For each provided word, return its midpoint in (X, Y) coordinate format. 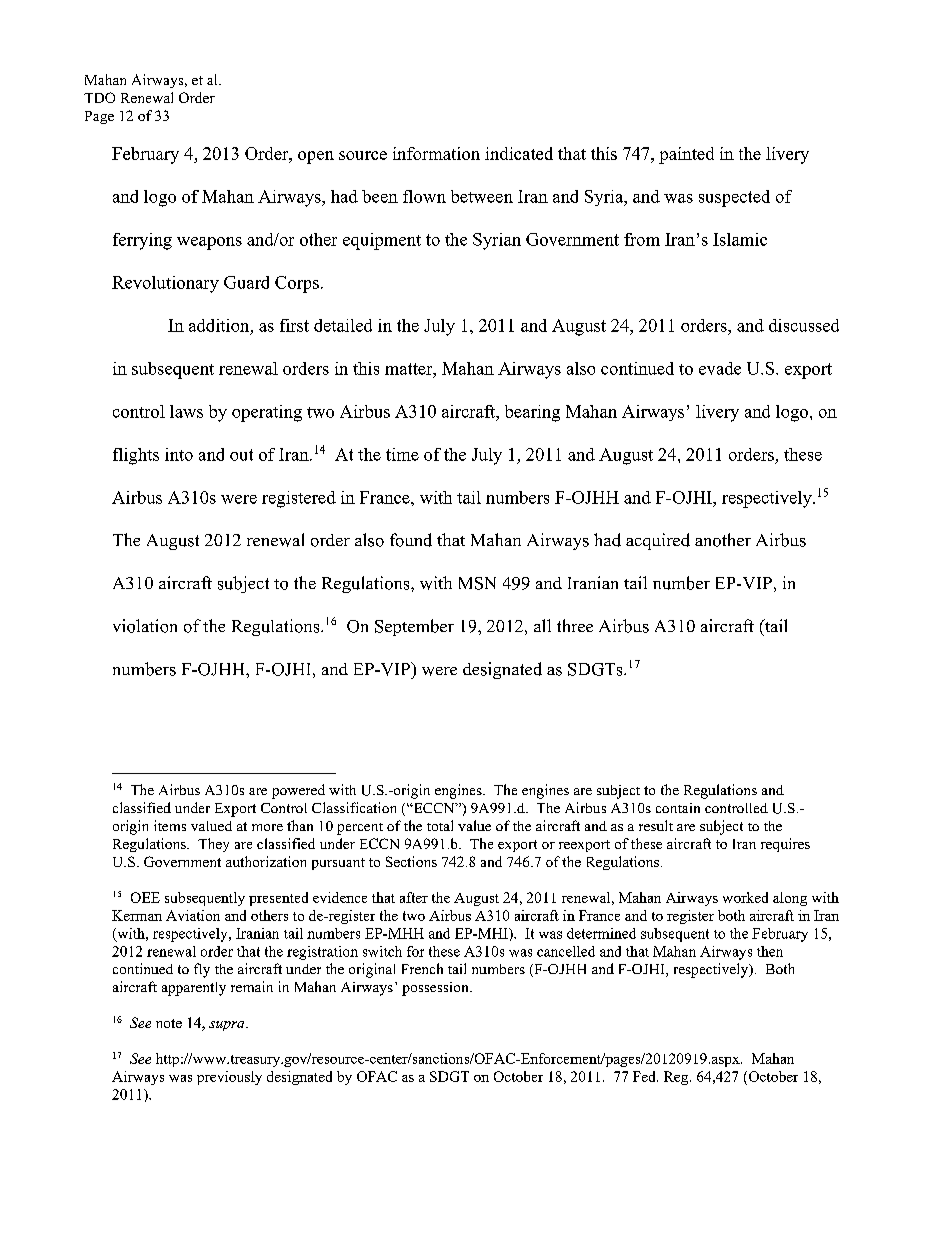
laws (186, 411)
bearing (532, 413)
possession (436, 989)
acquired (658, 541)
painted (686, 155)
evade (720, 368)
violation (145, 626)
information (436, 153)
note (169, 1023)
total (440, 825)
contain (678, 808)
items (170, 825)
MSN (477, 583)
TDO (99, 97)
